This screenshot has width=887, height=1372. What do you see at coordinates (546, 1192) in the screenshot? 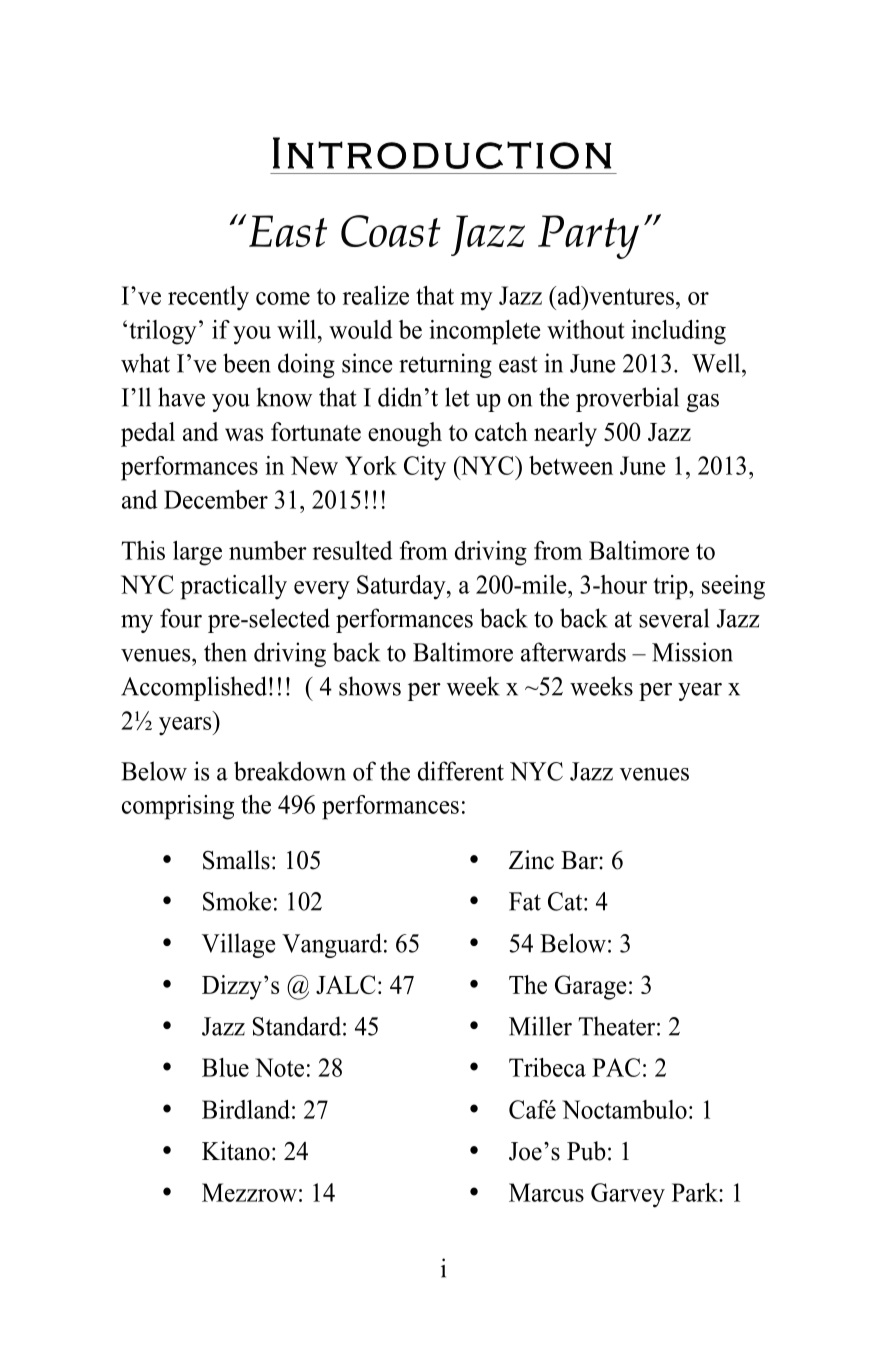
I see `Marcus` at bounding box center [546, 1192].
